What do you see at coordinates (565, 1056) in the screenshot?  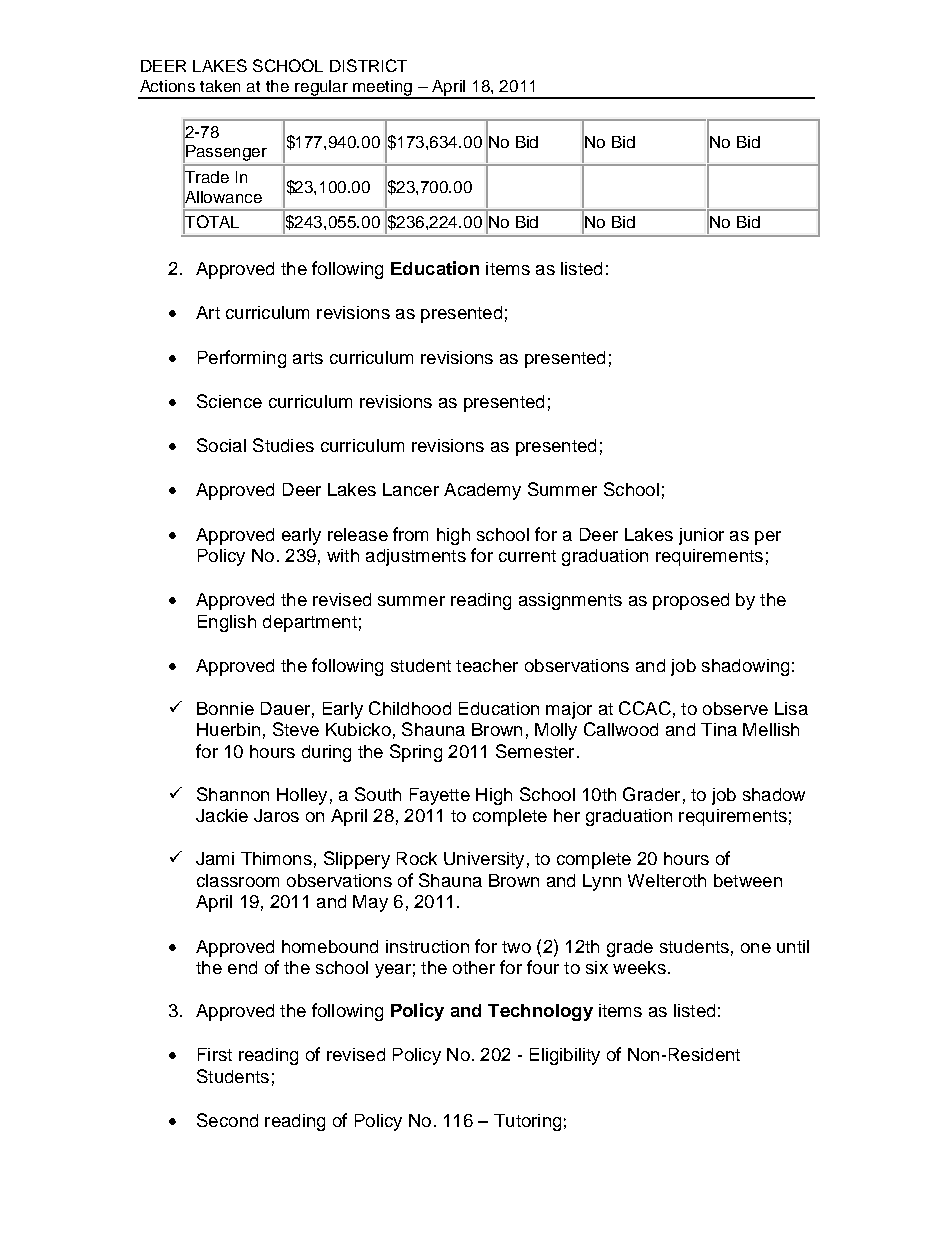 I see `Eligibility` at bounding box center [565, 1056].
